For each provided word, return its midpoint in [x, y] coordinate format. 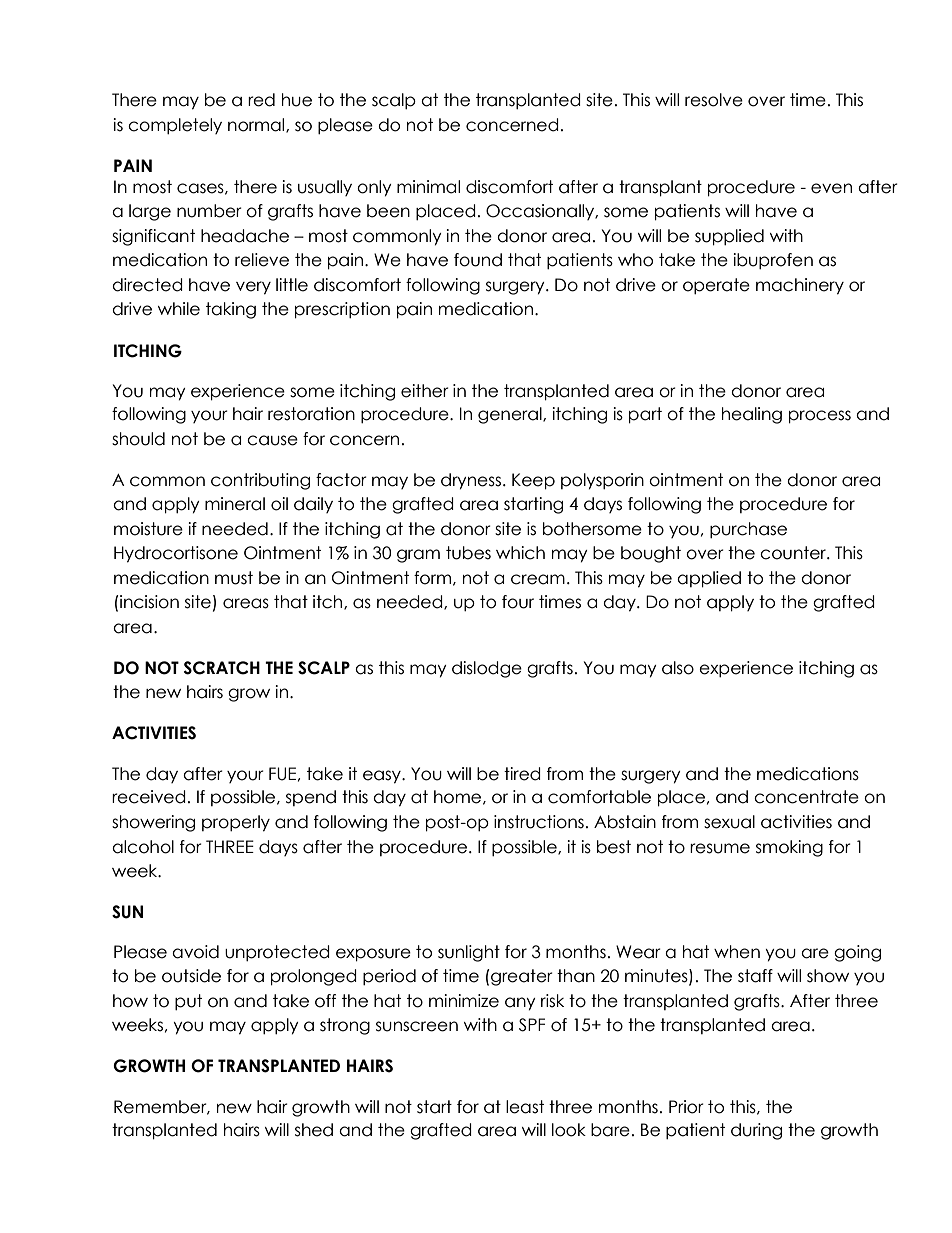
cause [272, 440]
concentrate [806, 797]
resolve [714, 100]
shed [314, 1130]
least [525, 1107]
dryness [471, 481]
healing [752, 415]
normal [257, 125]
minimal [428, 187]
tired [522, 774]
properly [236, 823]
